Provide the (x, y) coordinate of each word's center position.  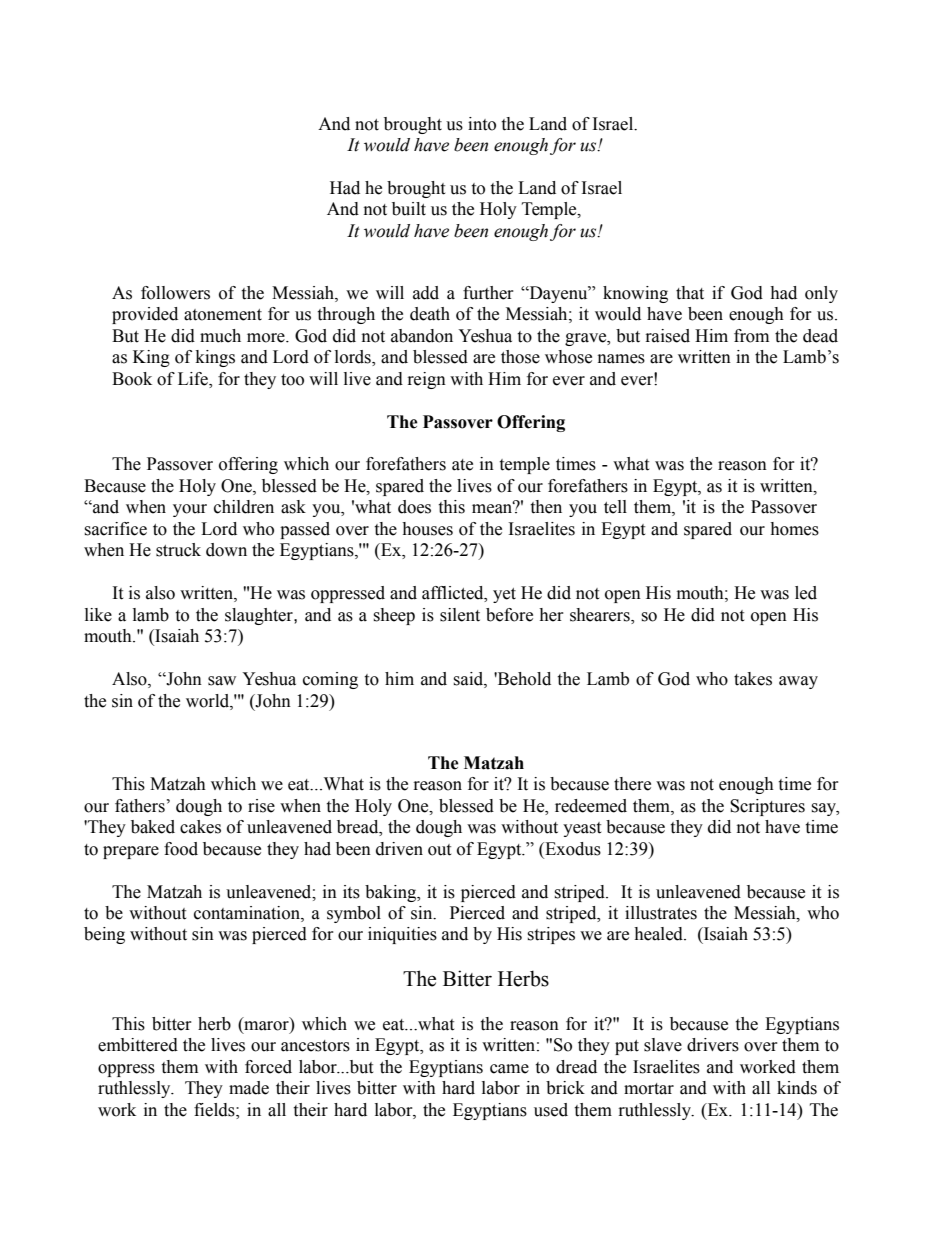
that (690, 293)
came (509, 1069)
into (482, 124)
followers (175, 293)
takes (753, 679)
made (249, 1088)
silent (460, 615)
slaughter (260, 616)
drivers (713, 1045)
